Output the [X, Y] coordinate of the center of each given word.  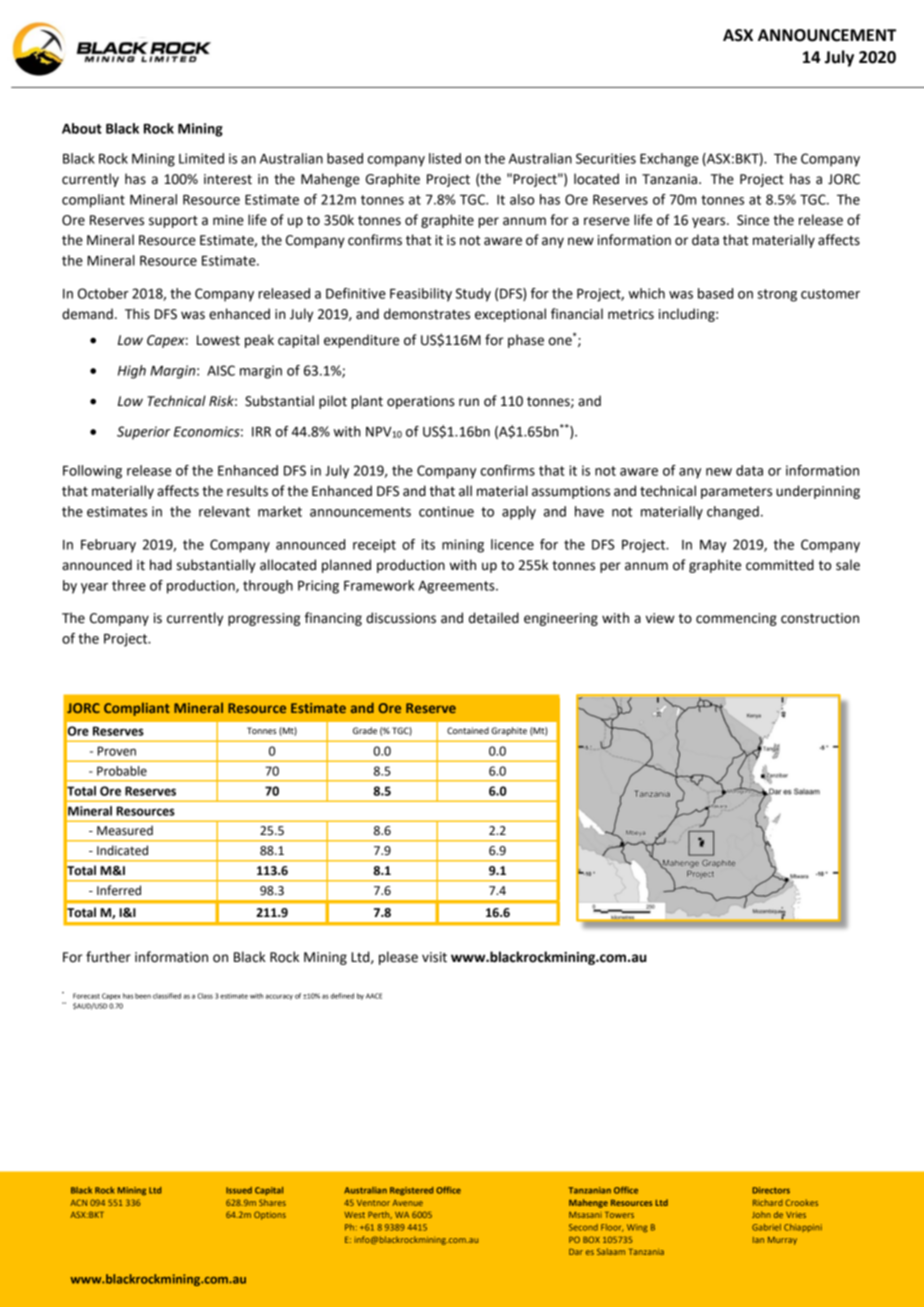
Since [753, 220]
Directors [771, 1190]
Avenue [407, 1203]
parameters [736, 493]
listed [445, 158]
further [108, 957]
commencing [736, 619]
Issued [239, 1190]
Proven [117, 751]
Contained [468, 730]
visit [434, 957]
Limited [201, 158]
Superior [143, 433]
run [469, 402]
